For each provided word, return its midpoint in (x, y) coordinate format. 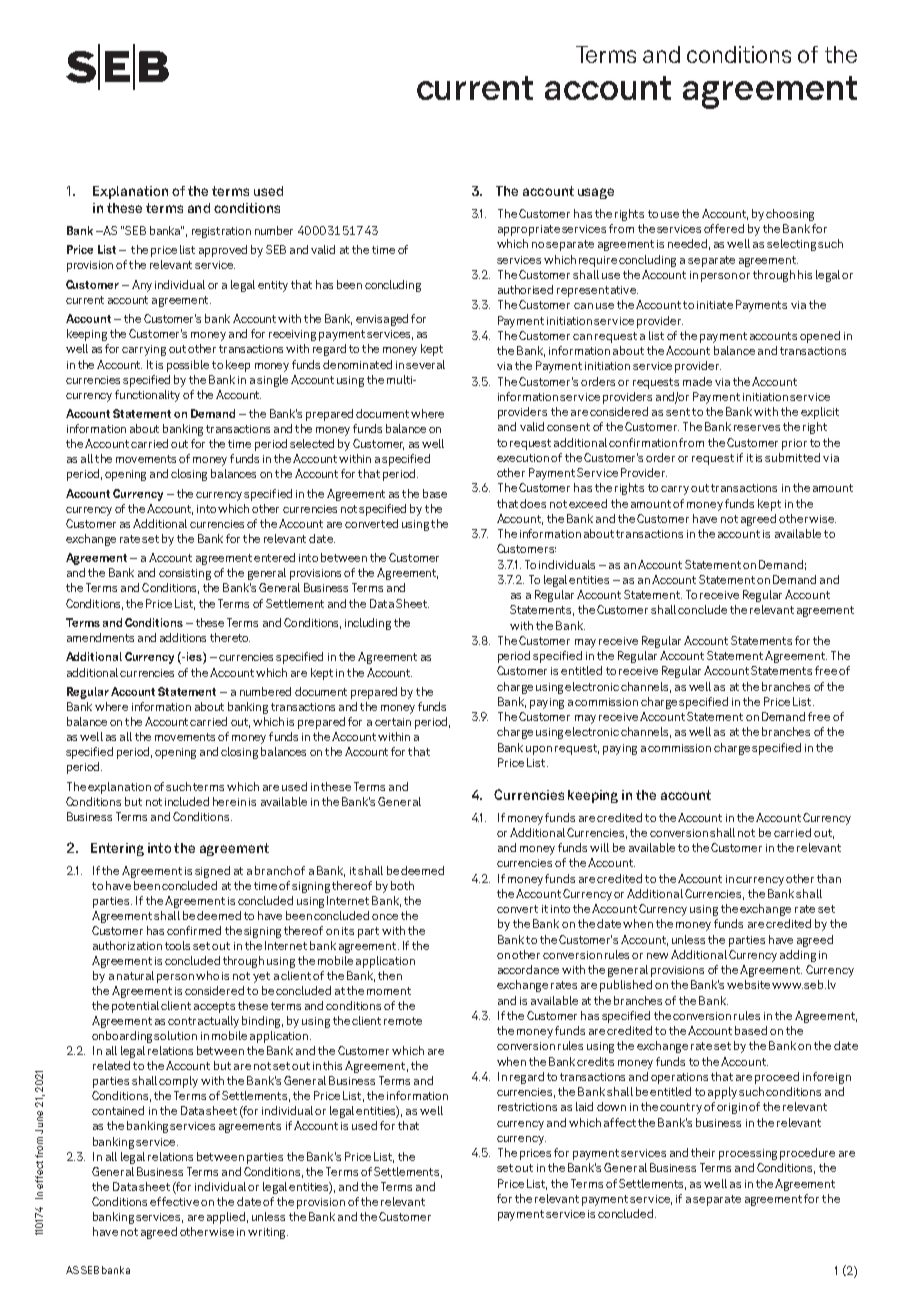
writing (268, 1233)
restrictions (527, 1107)
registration (221, 232)
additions (183, 637)
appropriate (529, 230)
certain (393, 722)
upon (539, 750)
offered (724, 228)
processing (748, 1154)
